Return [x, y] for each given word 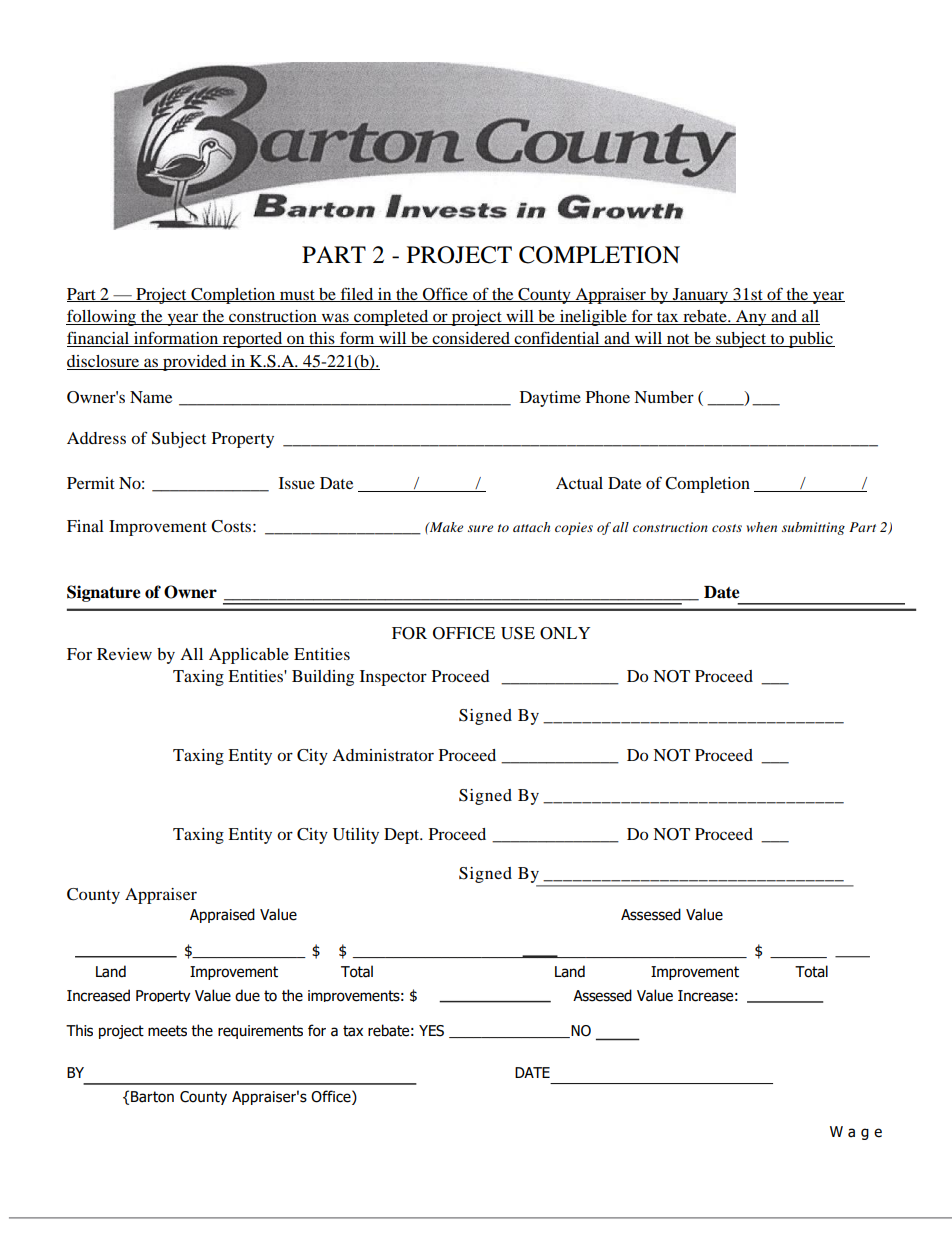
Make [445, 527]
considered [471, 339]
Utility [356, 836]
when [762, 527]
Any [751, 318]
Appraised [222, 915]
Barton [152, 1097]
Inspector [393, 678]
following [102, 317]
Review [124, 654]
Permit [91, 483]
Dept [403, 836]
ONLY [565, 633]
